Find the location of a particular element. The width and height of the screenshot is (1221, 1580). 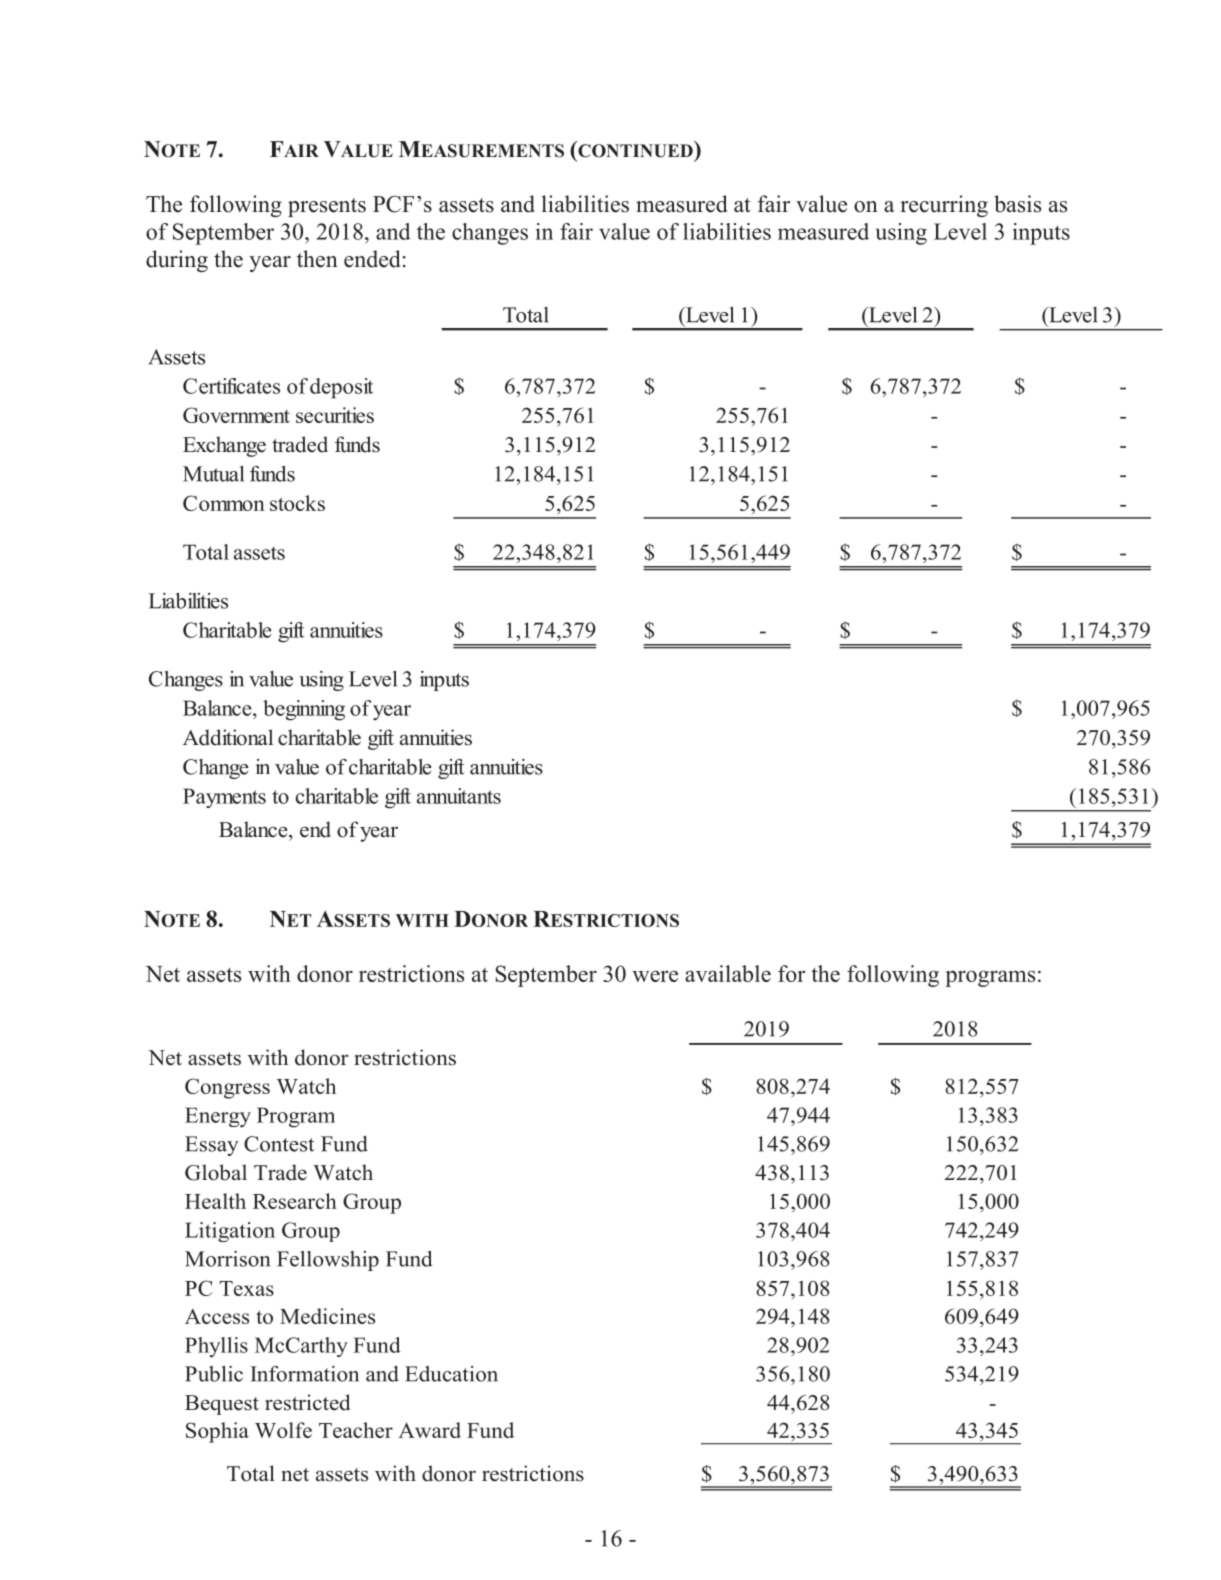

then is located at coordinates (317, 259).
